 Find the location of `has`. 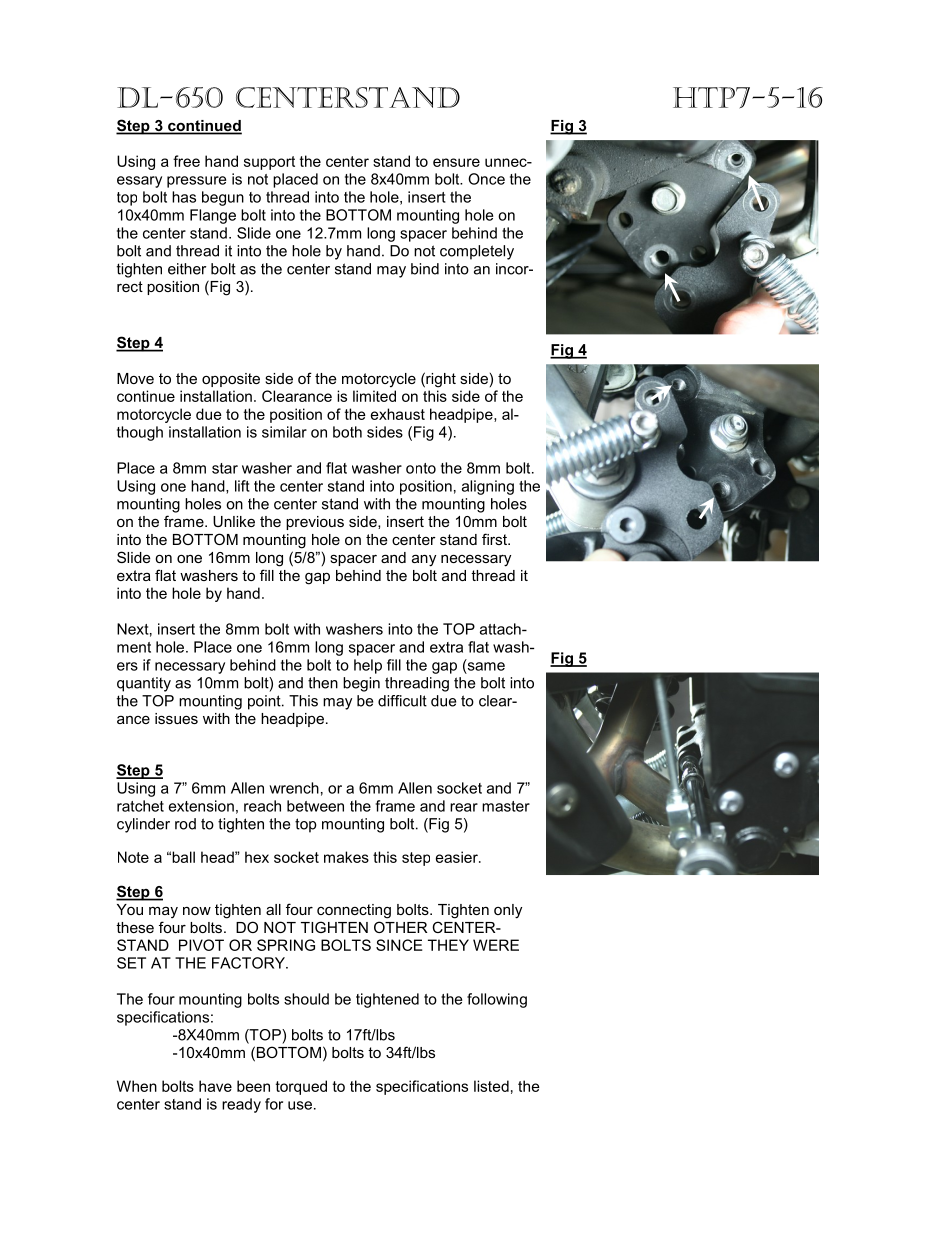

has is located at coordinates (184, 197).
